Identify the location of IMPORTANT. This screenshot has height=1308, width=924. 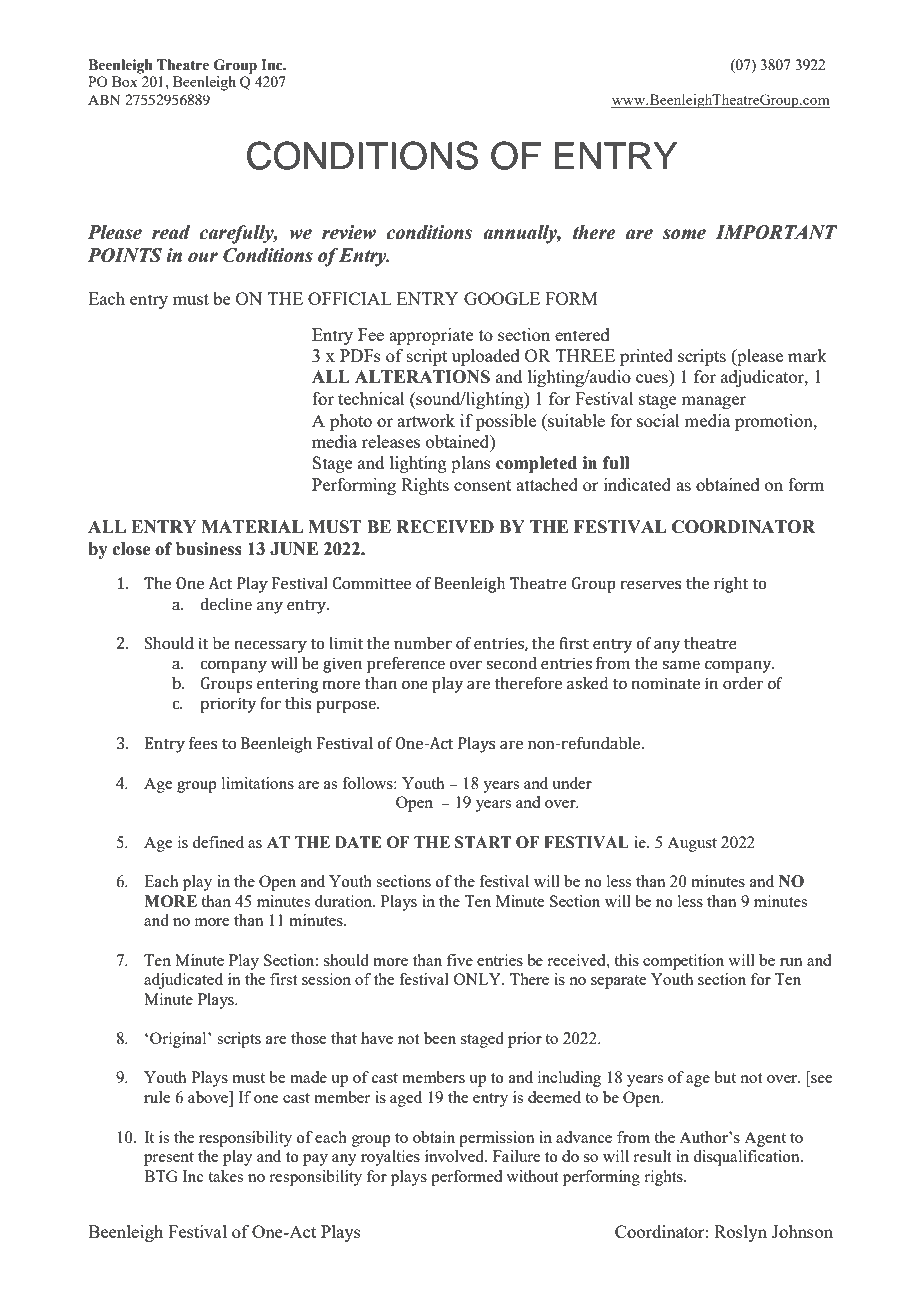
(776, 232).
